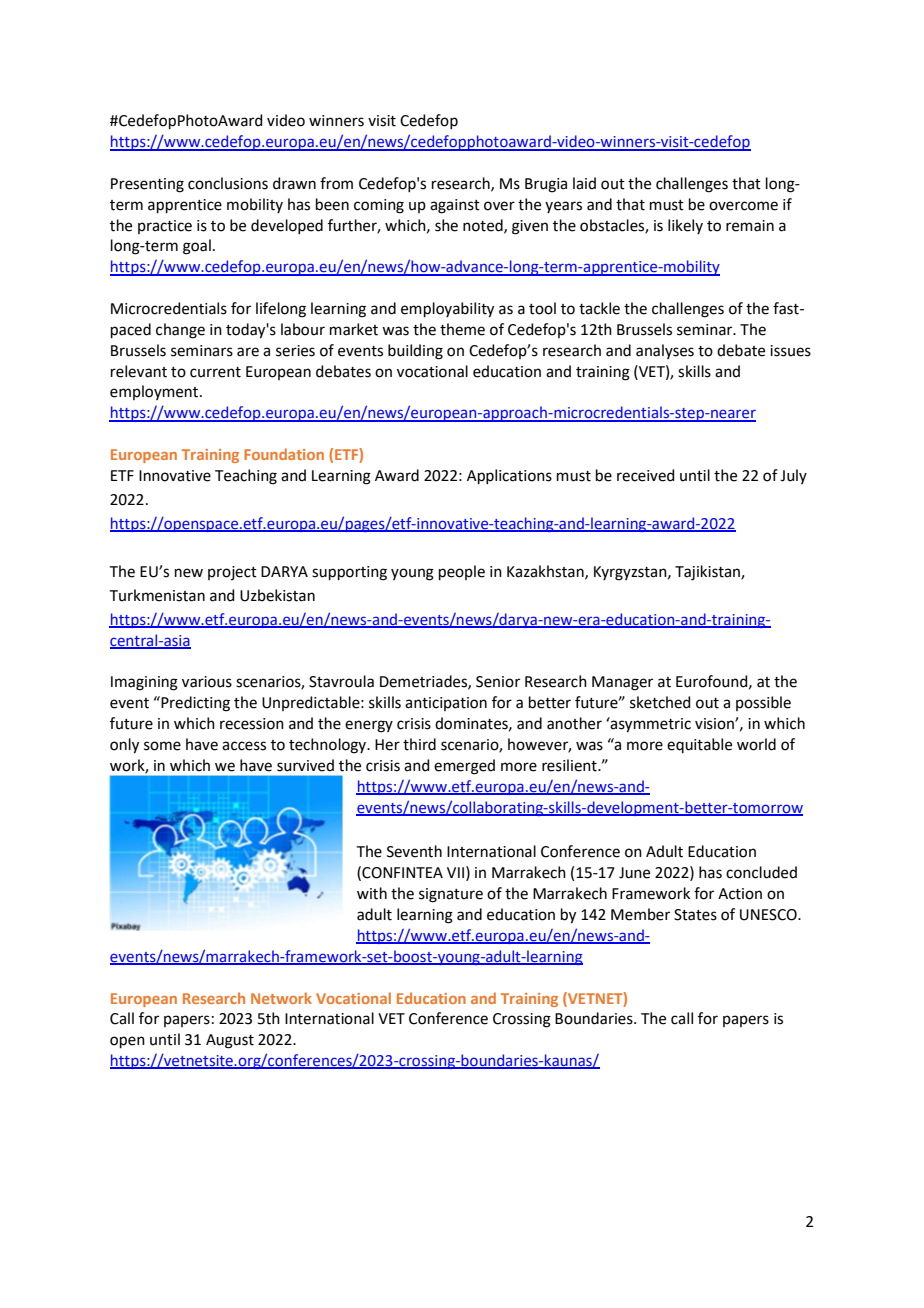 The height and width of the page is (1308, 924). Describe the element at coordinates (622, 683) in the page. I see `Manager` at that location.
